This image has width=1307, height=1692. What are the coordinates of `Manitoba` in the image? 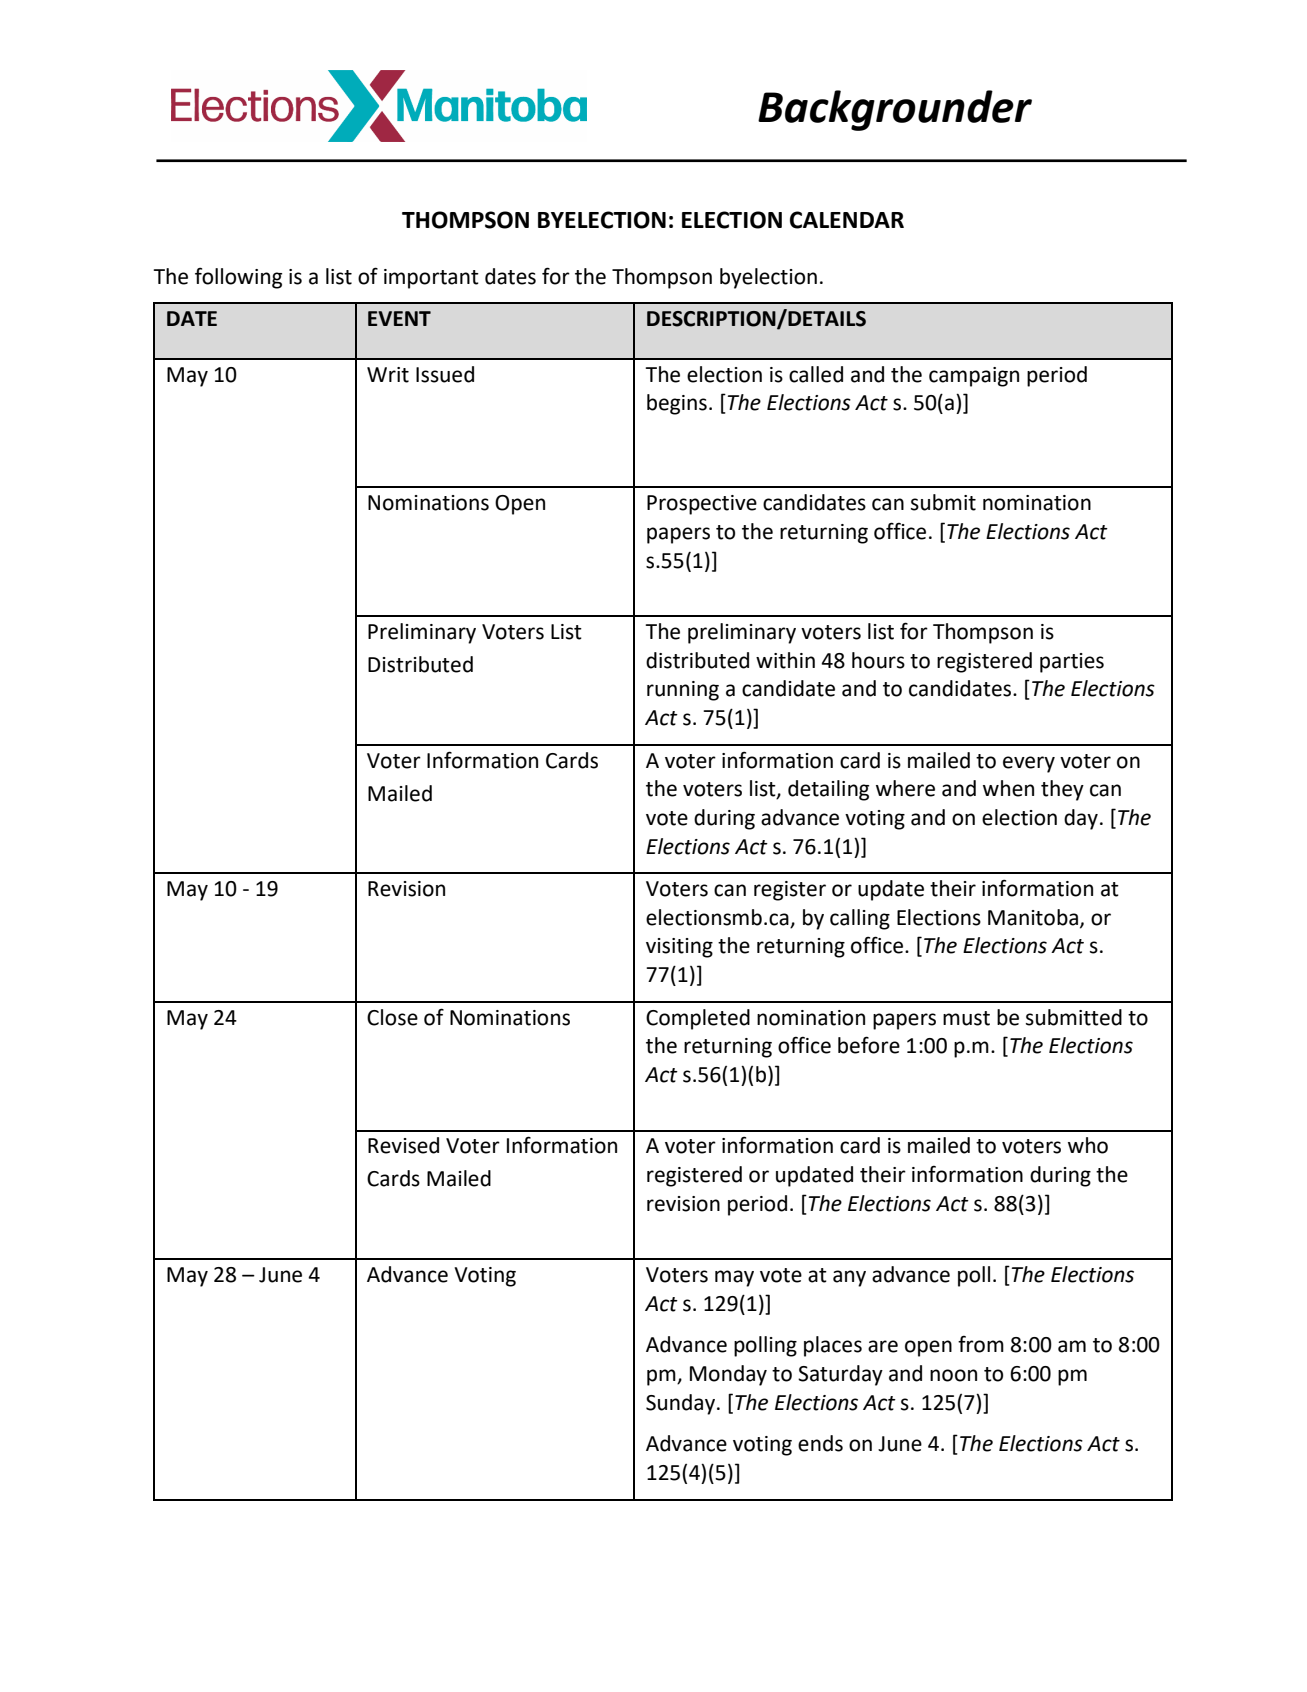 It's located at (1033, 917).
